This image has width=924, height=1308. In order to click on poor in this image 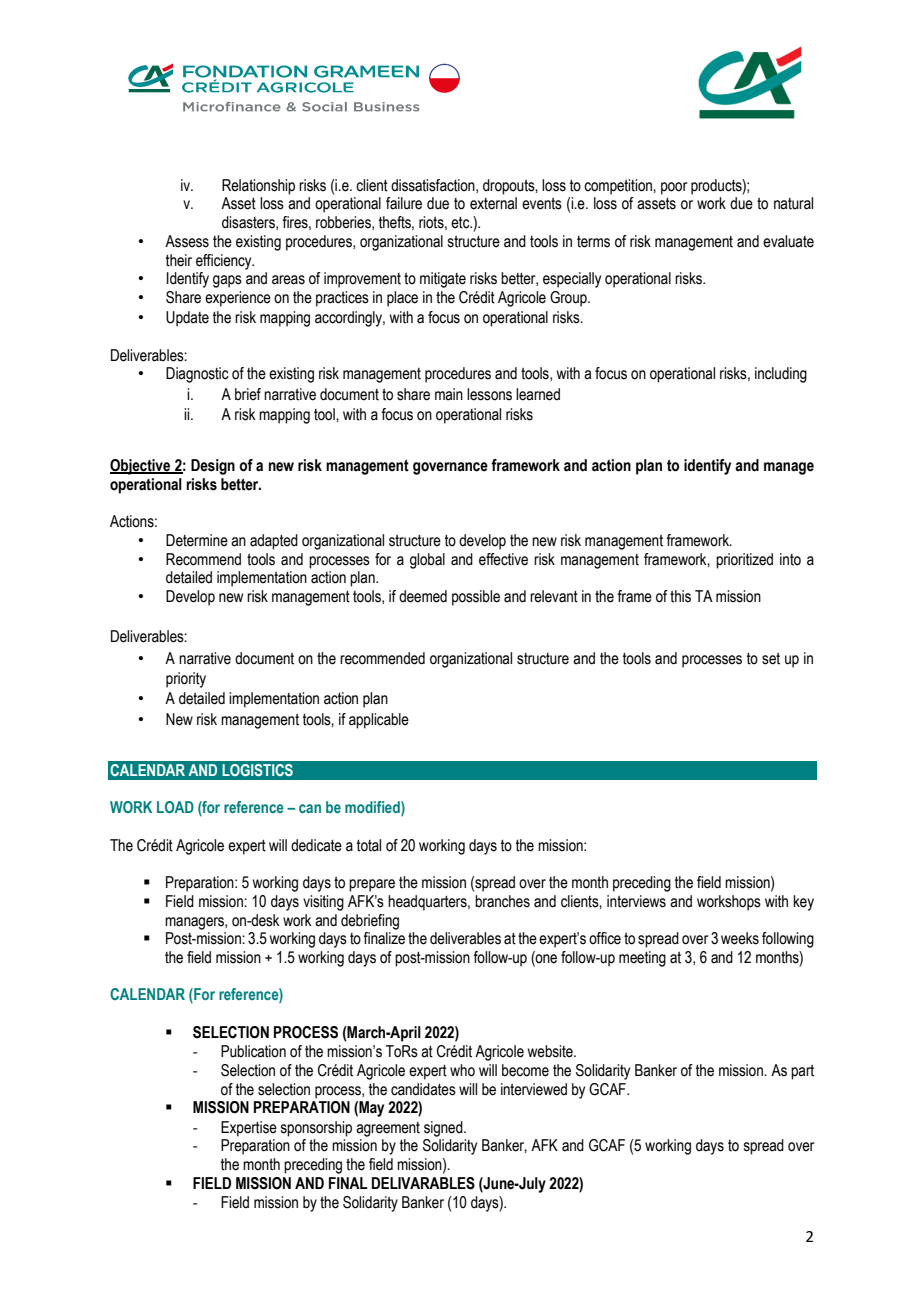, I will do `click(674, 188)`.
